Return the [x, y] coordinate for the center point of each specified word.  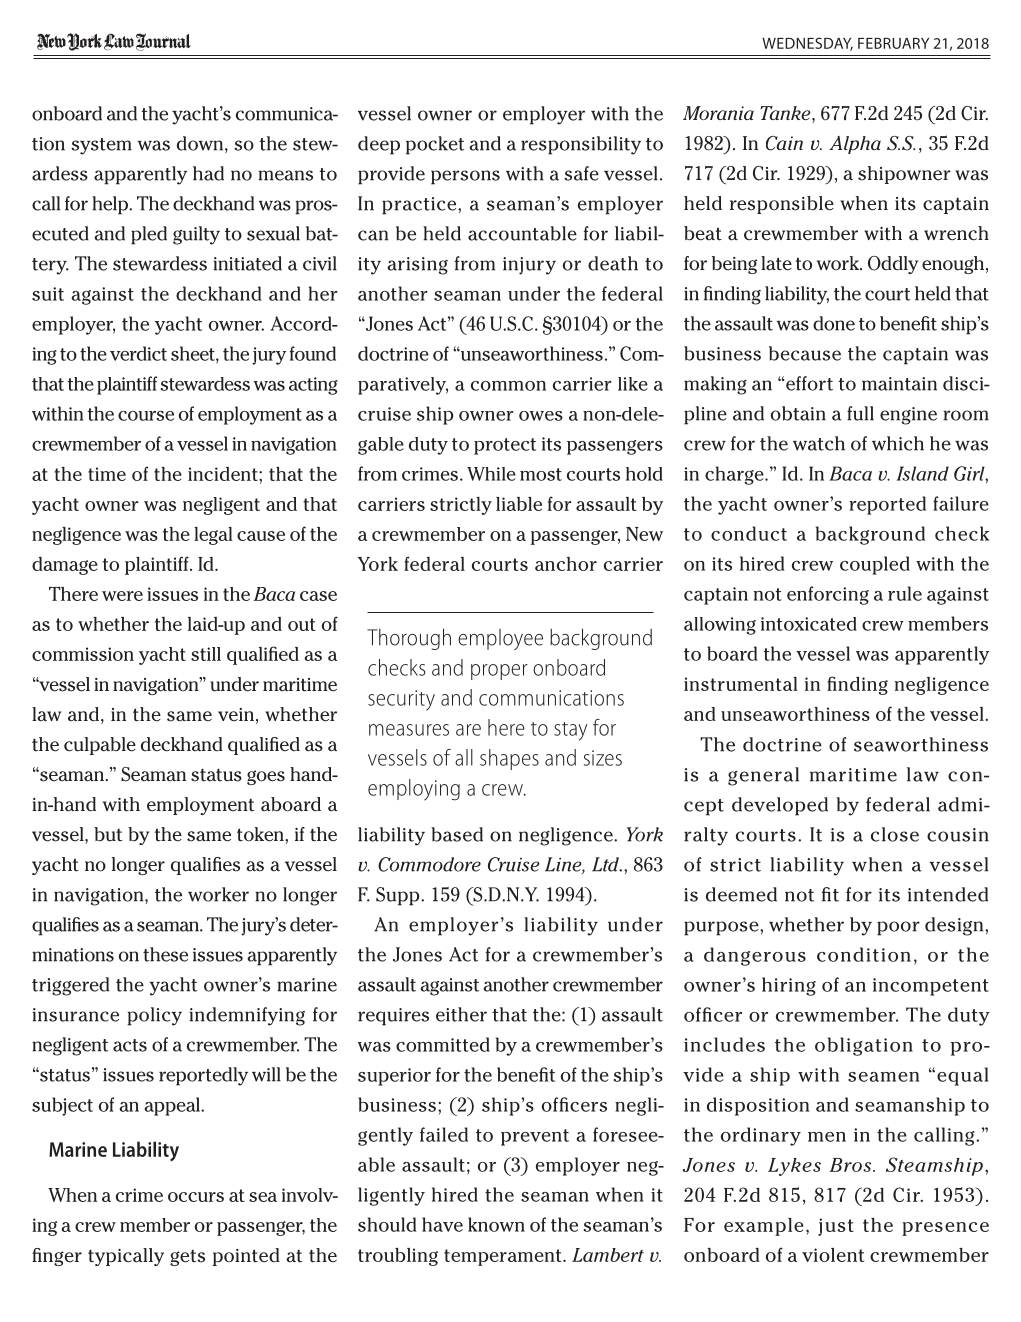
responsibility [581, 145]
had [208, 173]
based [457, 834]
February [893, 43]
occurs [196, 1197]
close [895, 834]
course [146, 416]
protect [505, 446]
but [108, 834]
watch [819, 443]
